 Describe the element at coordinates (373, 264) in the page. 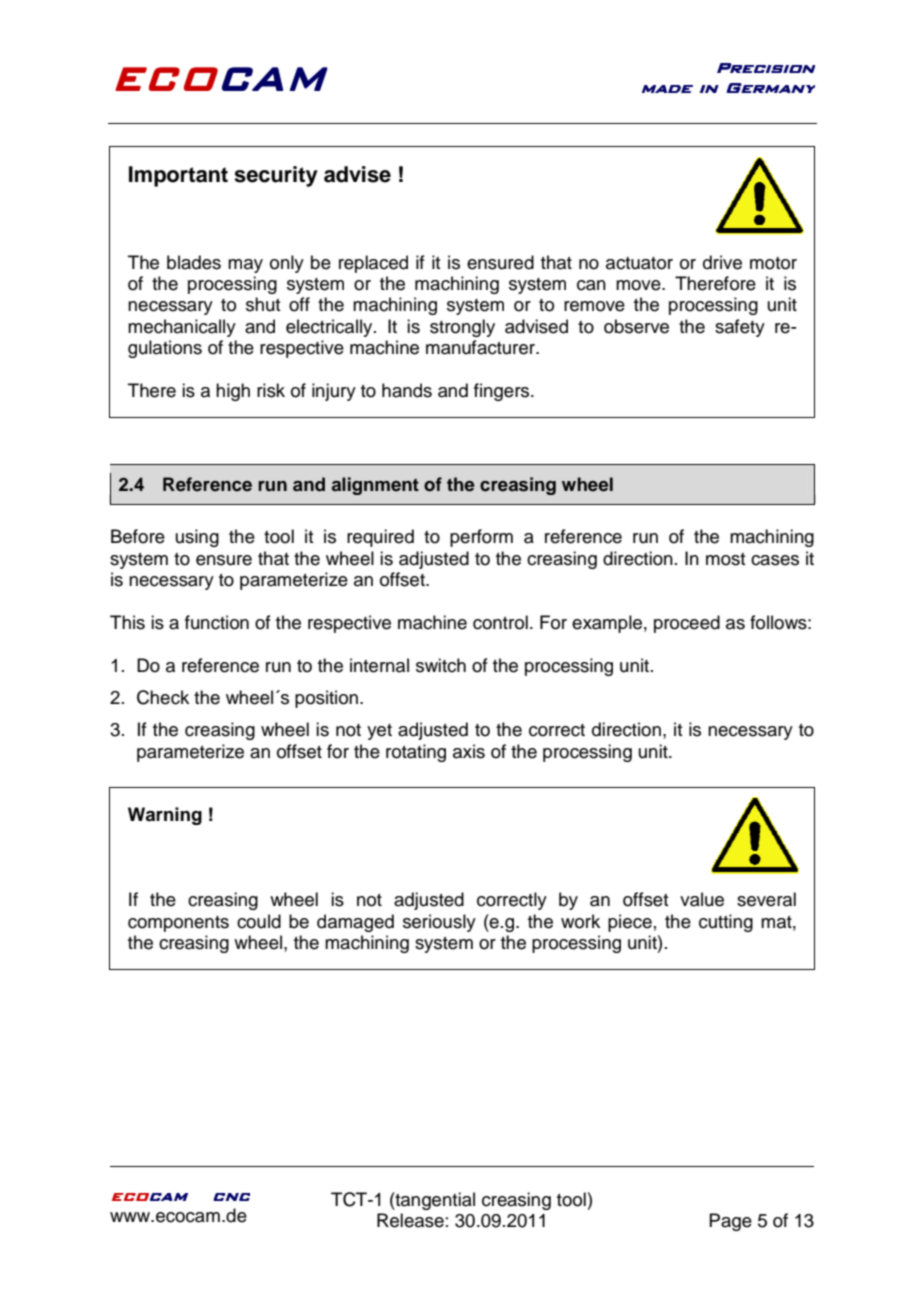

I see `replaced` at that location.
